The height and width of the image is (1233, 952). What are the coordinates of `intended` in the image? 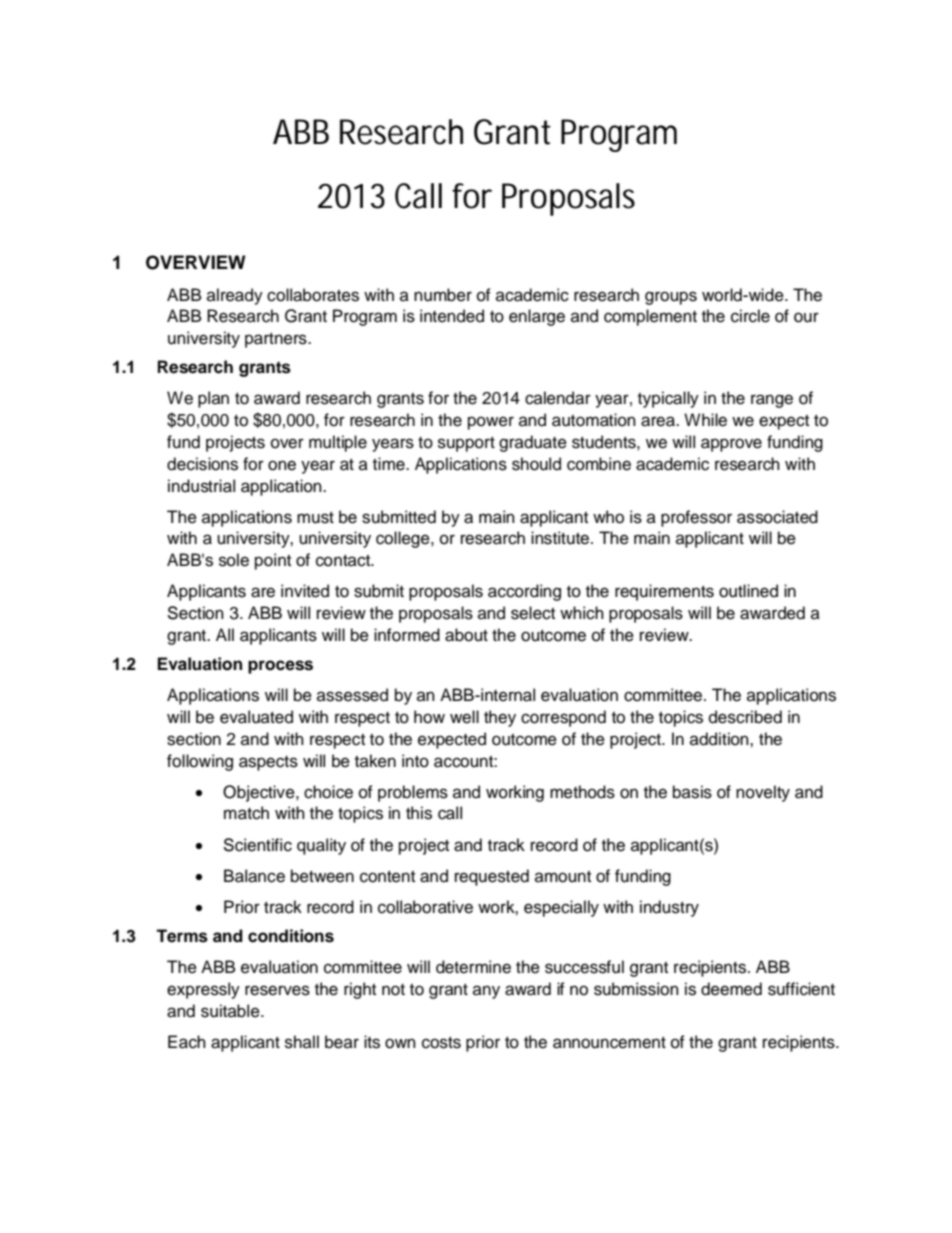 It's located at (452, 316).
